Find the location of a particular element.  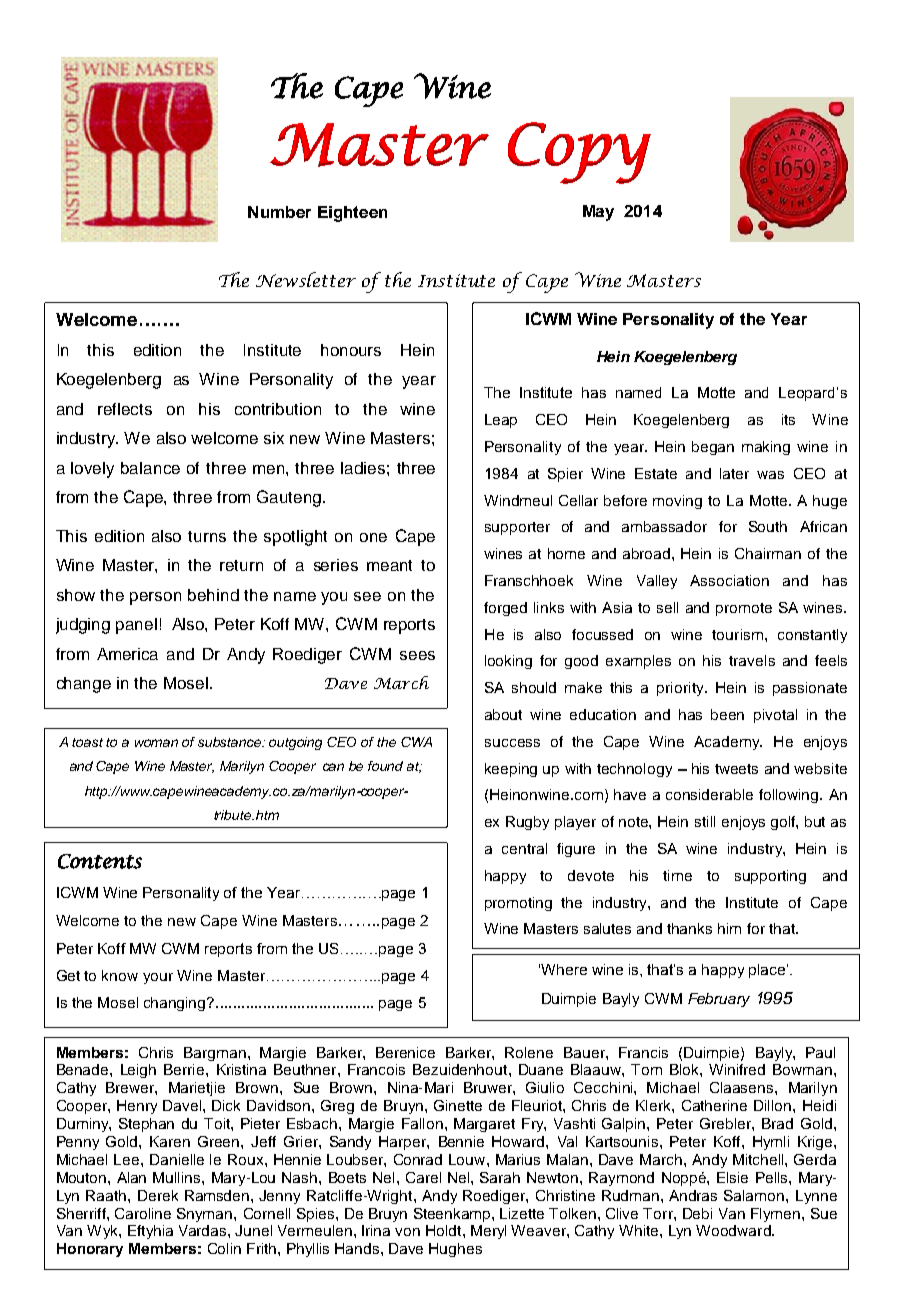

Caroline is located at coordinates (143, 1213).
